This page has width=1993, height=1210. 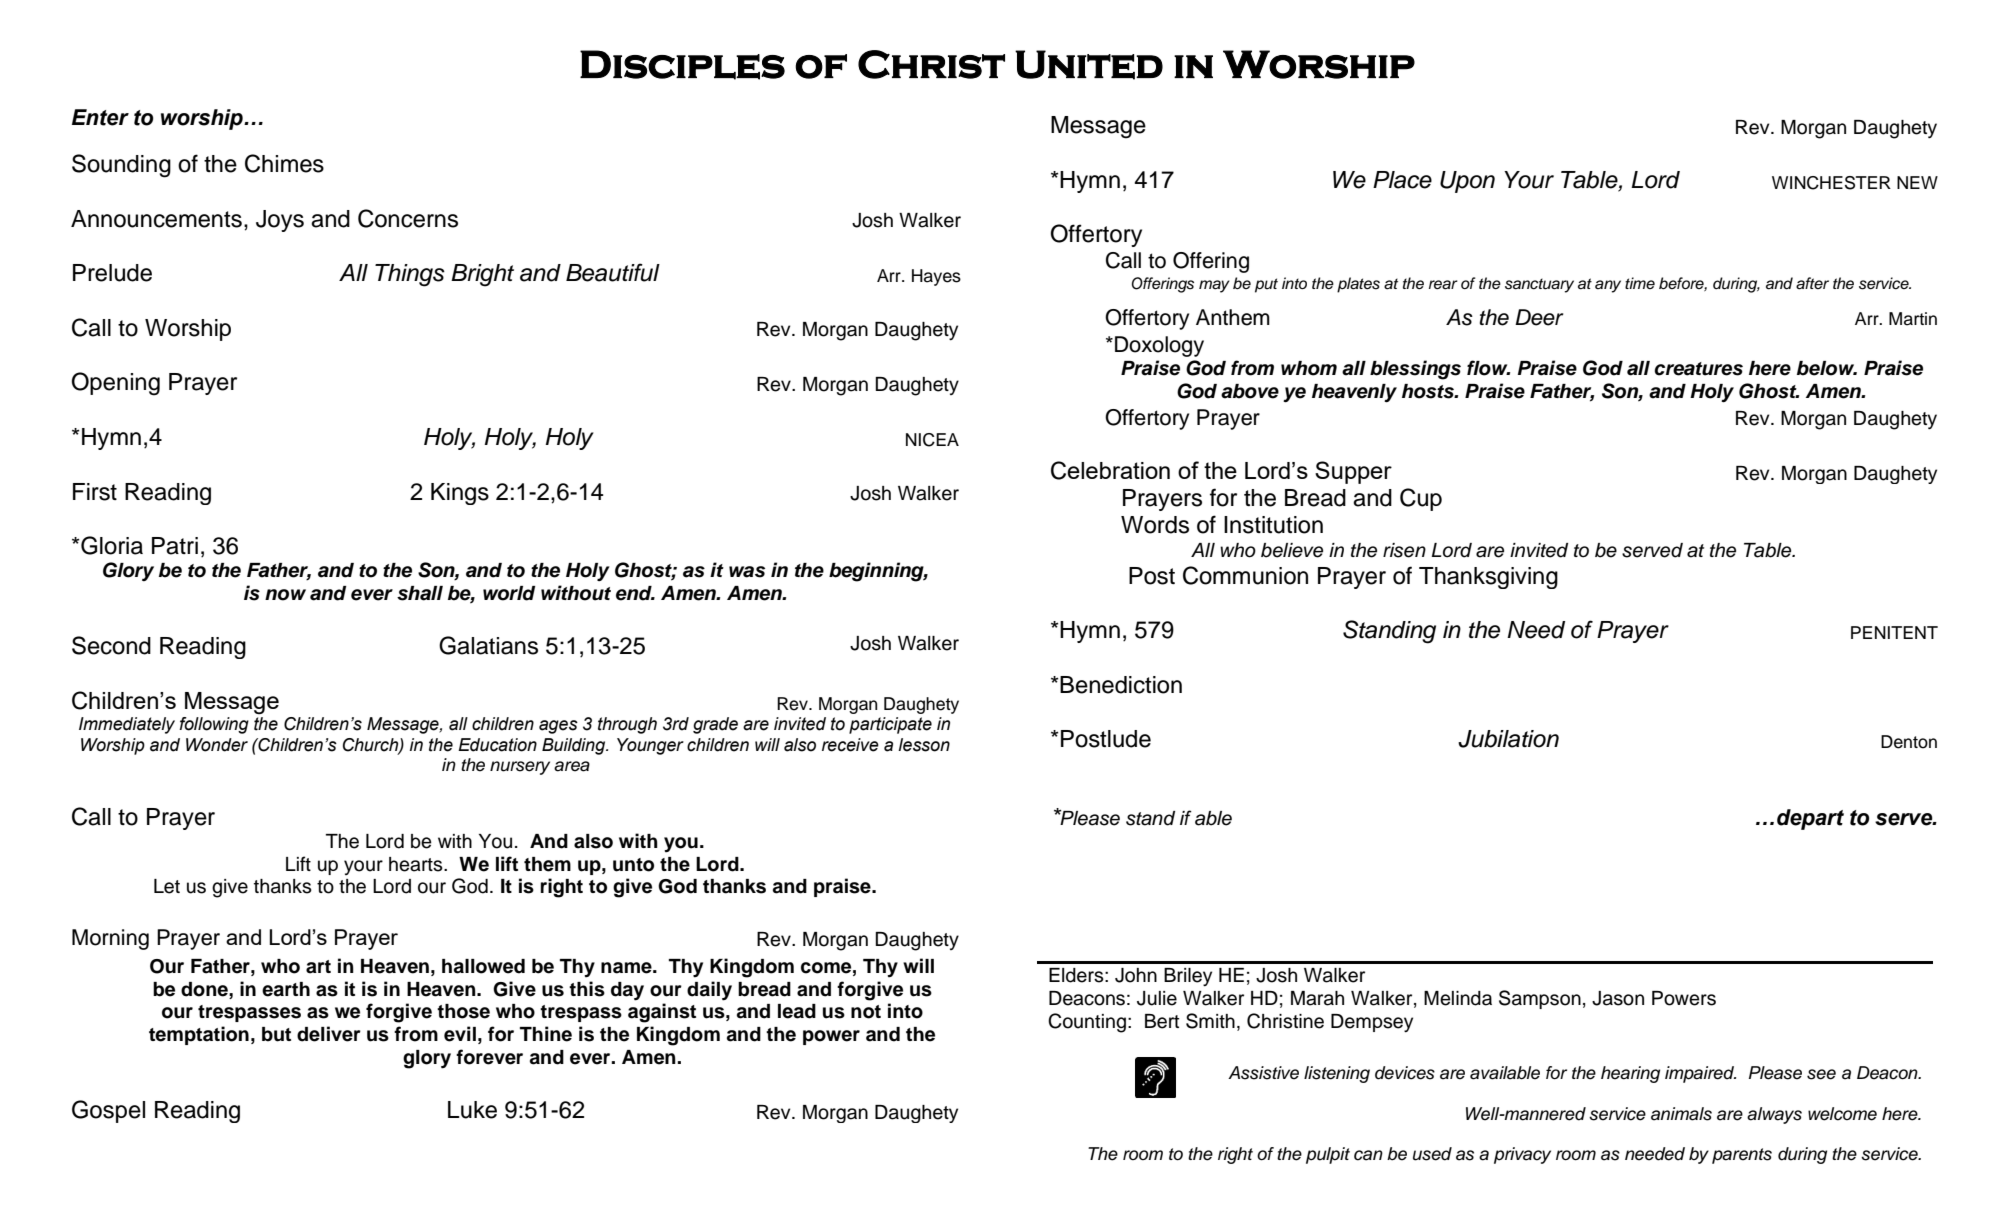 I want to click on Celebration, so click(x=1110, y=470).
